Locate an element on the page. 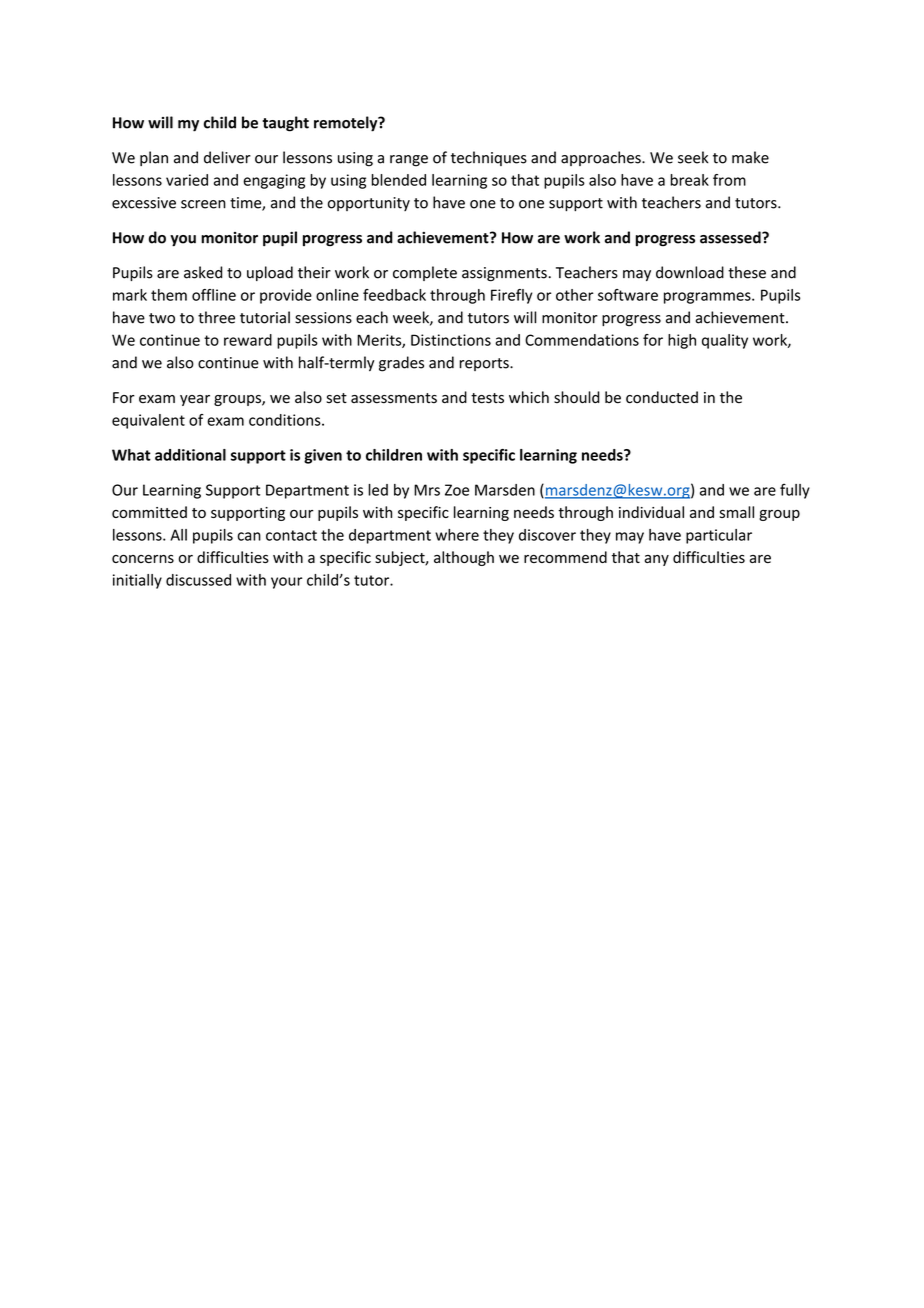 This image has height=1308, width=924. although is located at coordinates (464, 558).
